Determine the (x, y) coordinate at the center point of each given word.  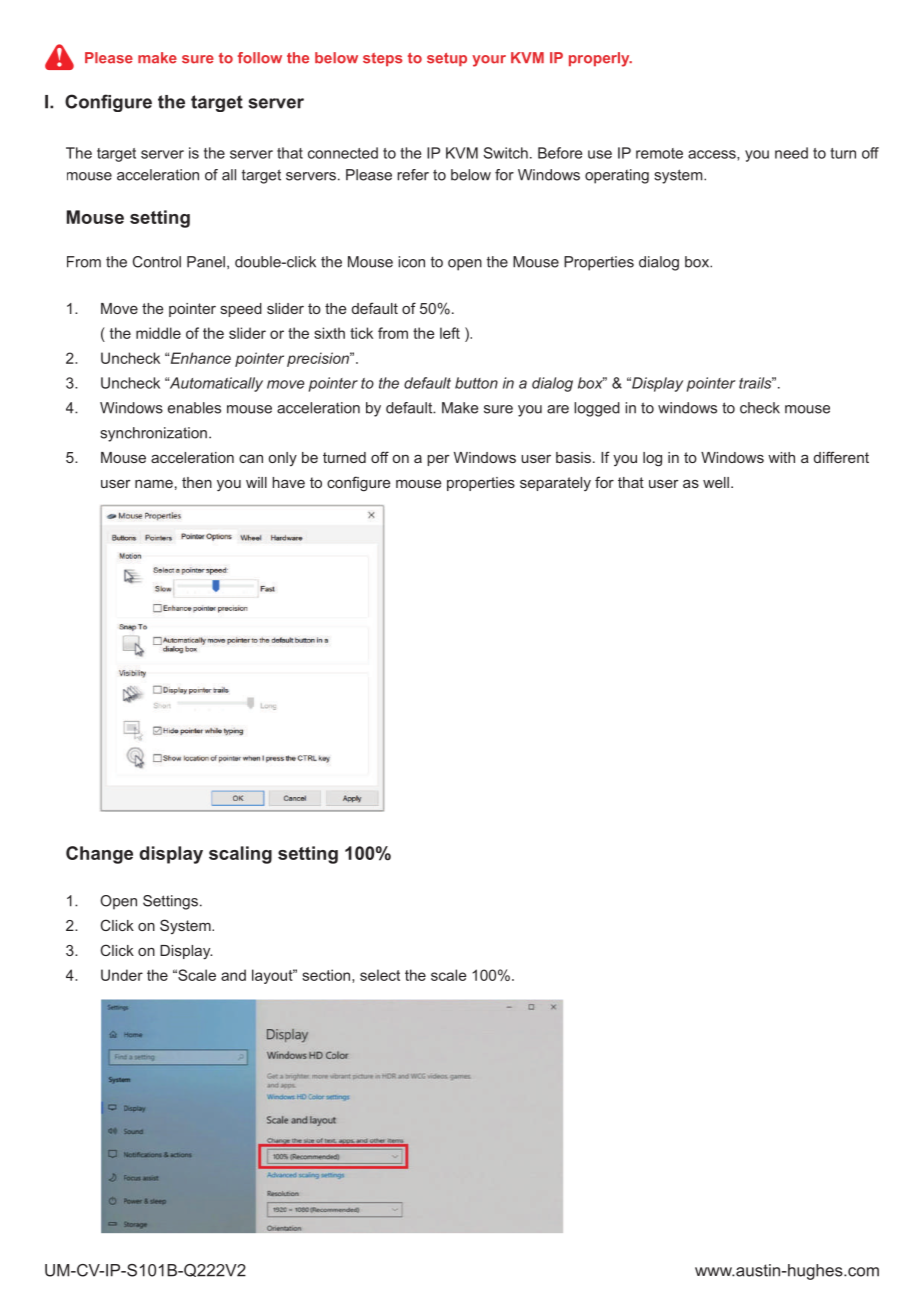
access (713, 154)
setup (447, 59)
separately (555, 484)
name (154, 484)
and (233, 975)
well (716, 482)
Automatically (215, 384)
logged (597, 409)
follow (260, 58)
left (450, 333)
